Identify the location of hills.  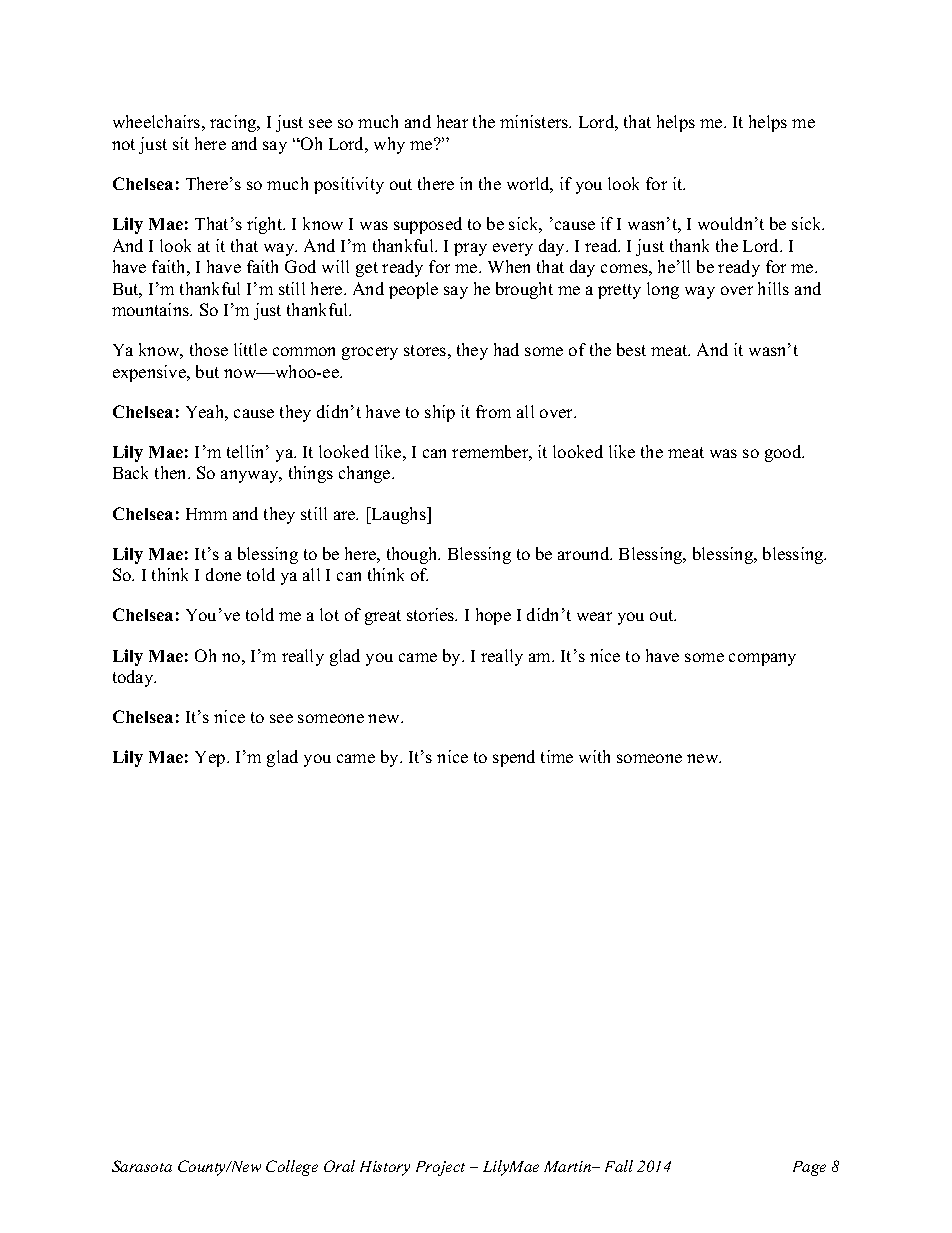
(773, 288).
